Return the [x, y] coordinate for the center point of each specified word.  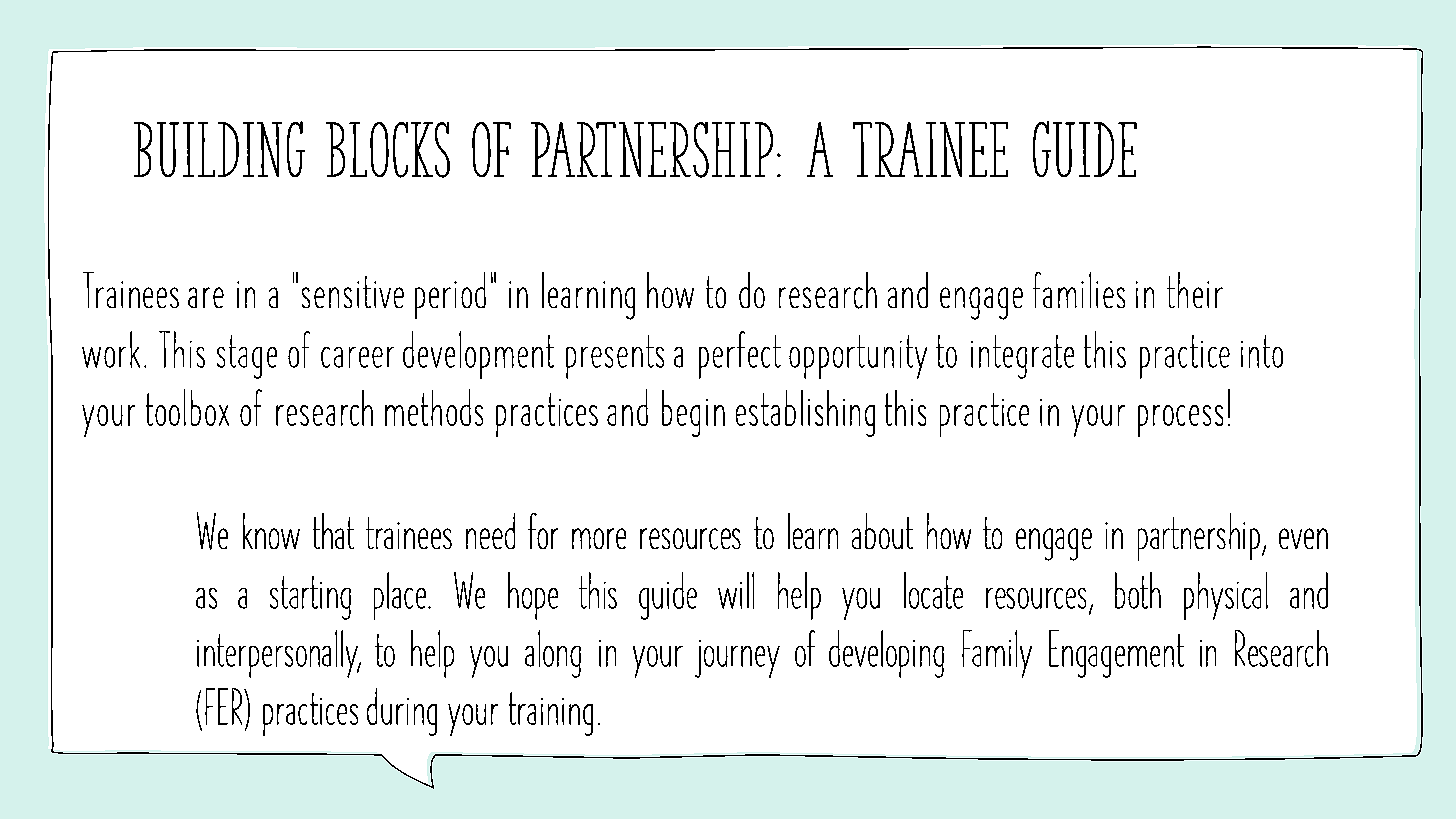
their [1195, 290]
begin [693, 413]
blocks [388, 150]
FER [225, 706]
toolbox [187, 407]
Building [219, 149]
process [1180, 421]
